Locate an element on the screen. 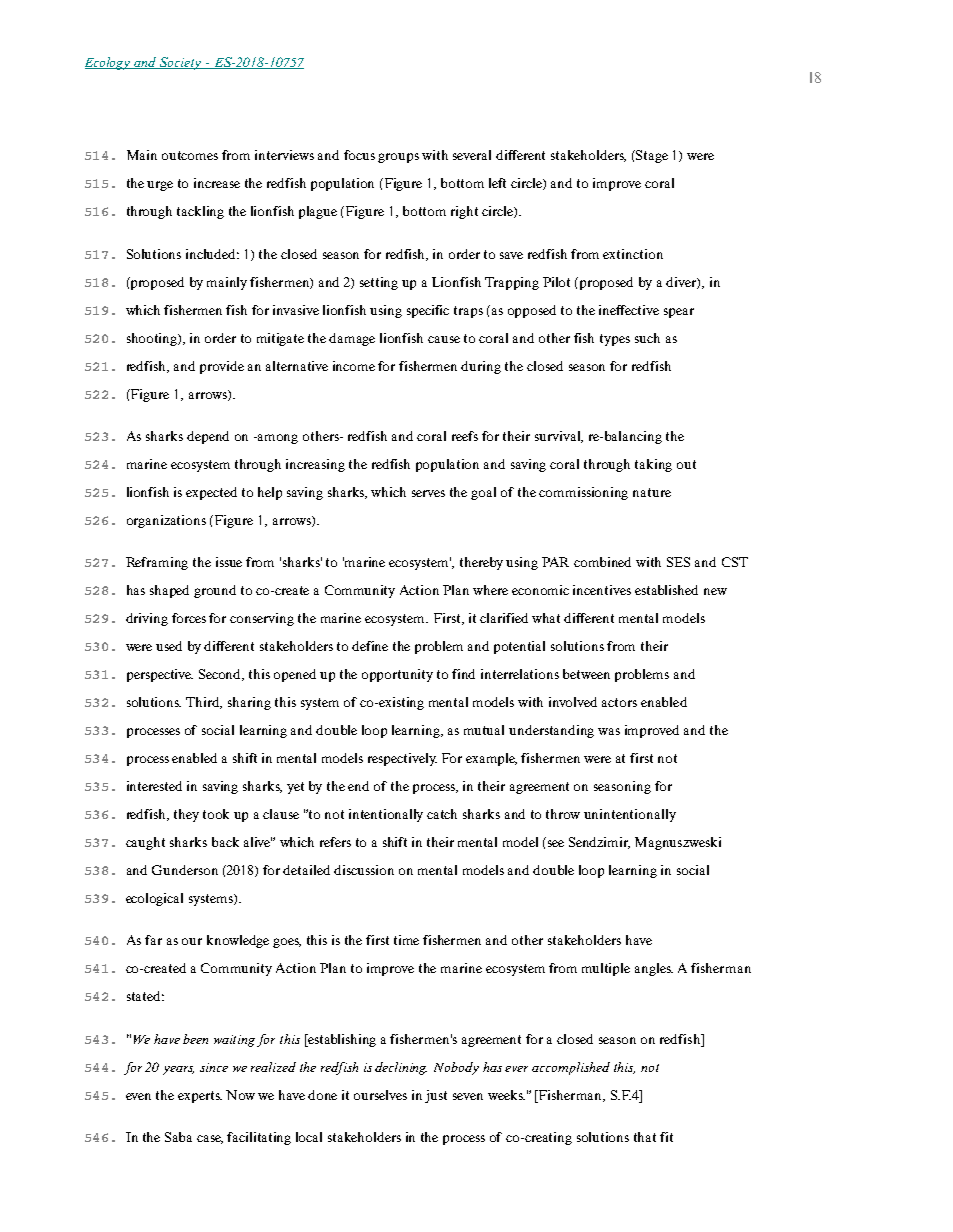 This screenshot has width=953, height=1232. interested is located at coordinates (154, 786).
